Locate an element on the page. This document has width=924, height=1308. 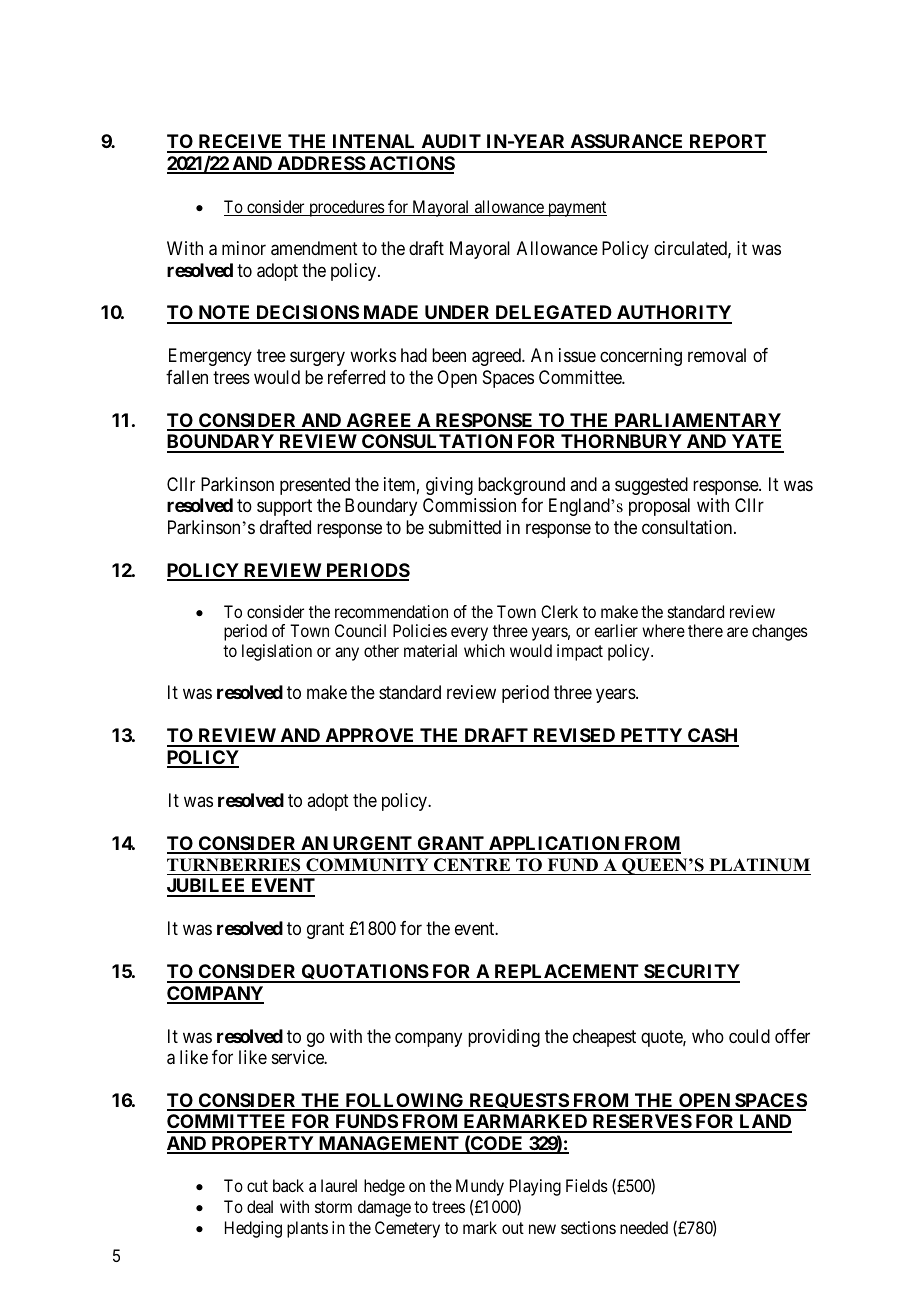
which is located at coordinates (484, 650).
